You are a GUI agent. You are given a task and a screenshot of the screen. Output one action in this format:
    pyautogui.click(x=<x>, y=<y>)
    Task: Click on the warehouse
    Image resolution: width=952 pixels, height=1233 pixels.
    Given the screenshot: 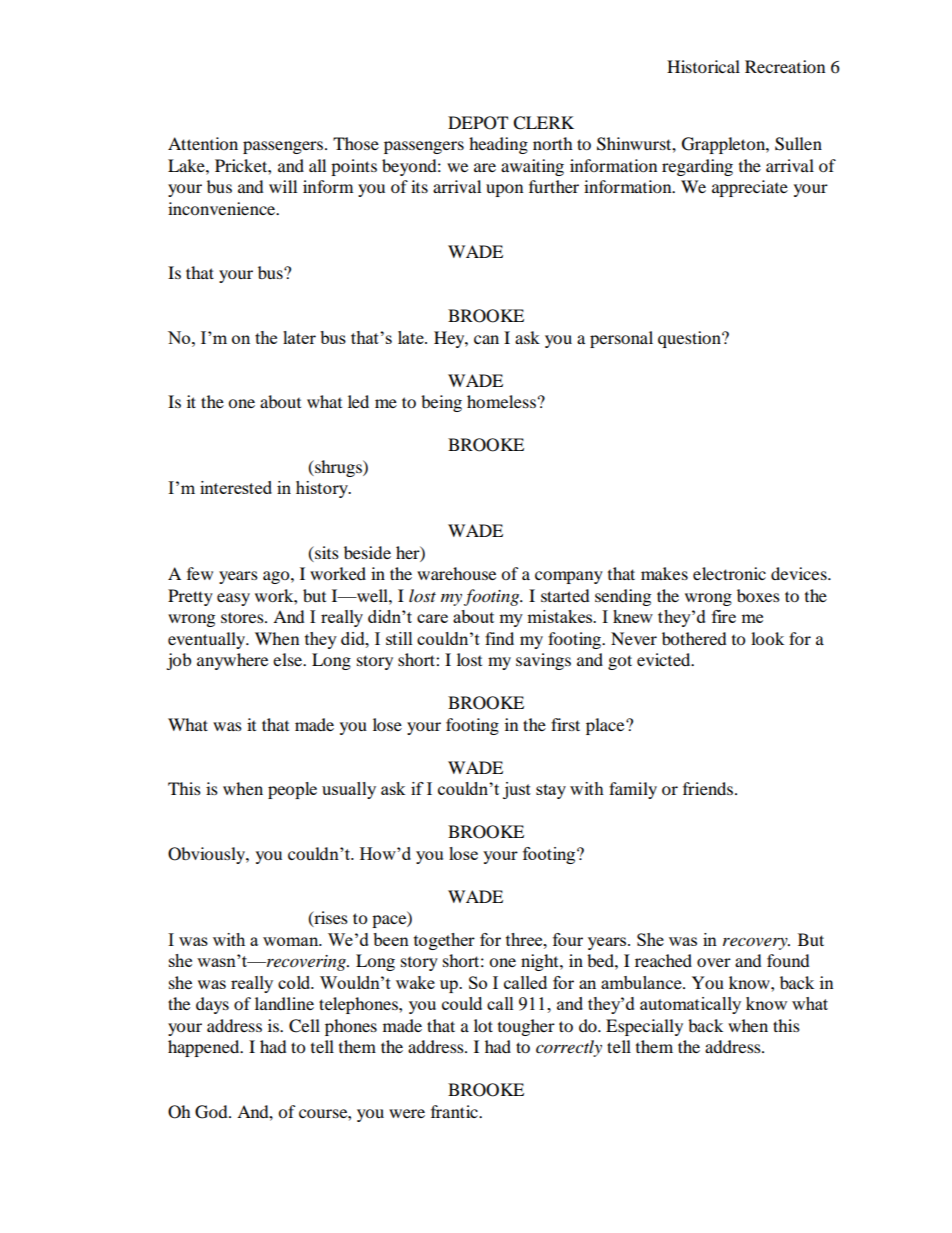 What is the action you would take?
    pyautogui.click(x=456, y=573)
